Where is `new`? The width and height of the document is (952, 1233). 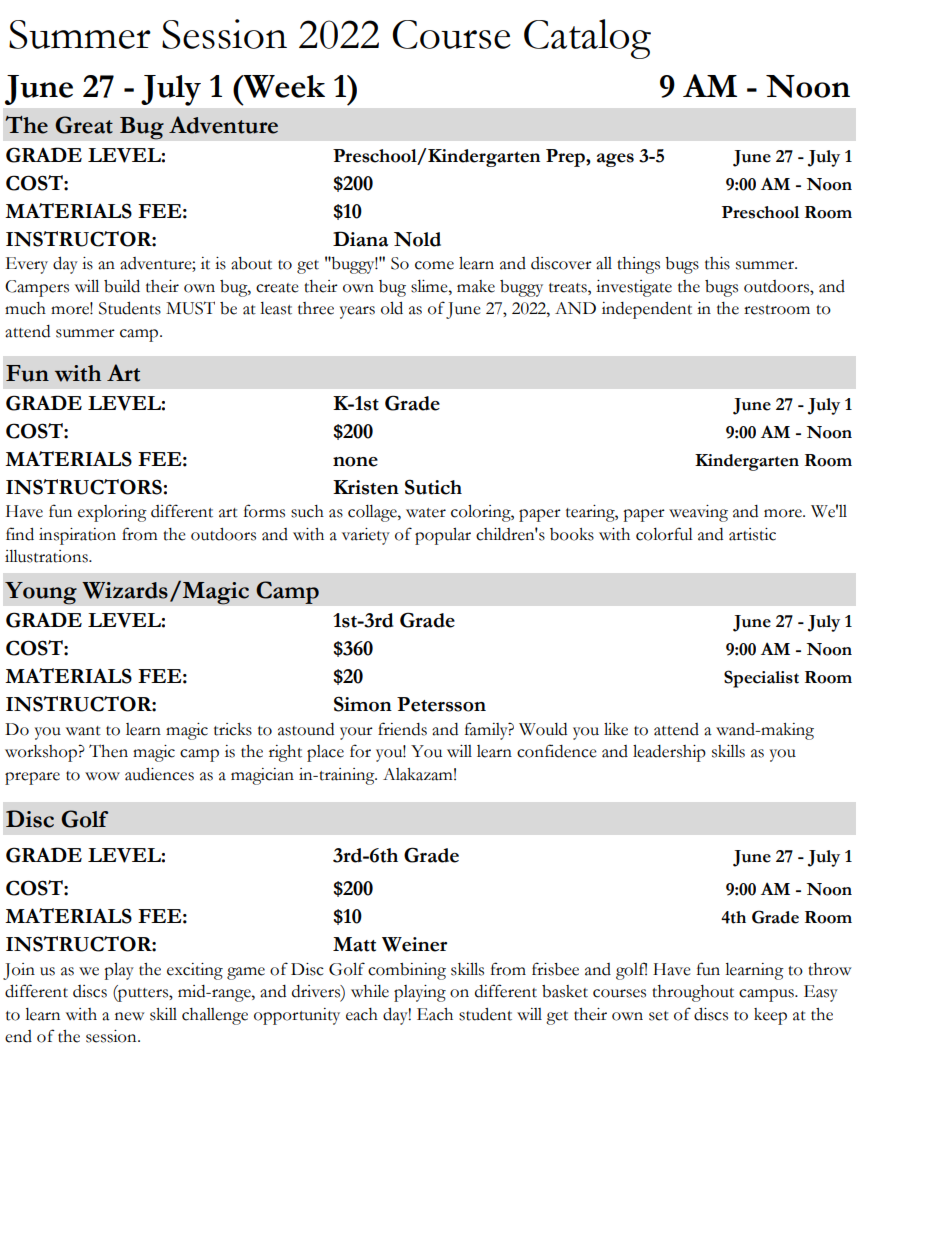
new is located at coordinates (130, 1016).
